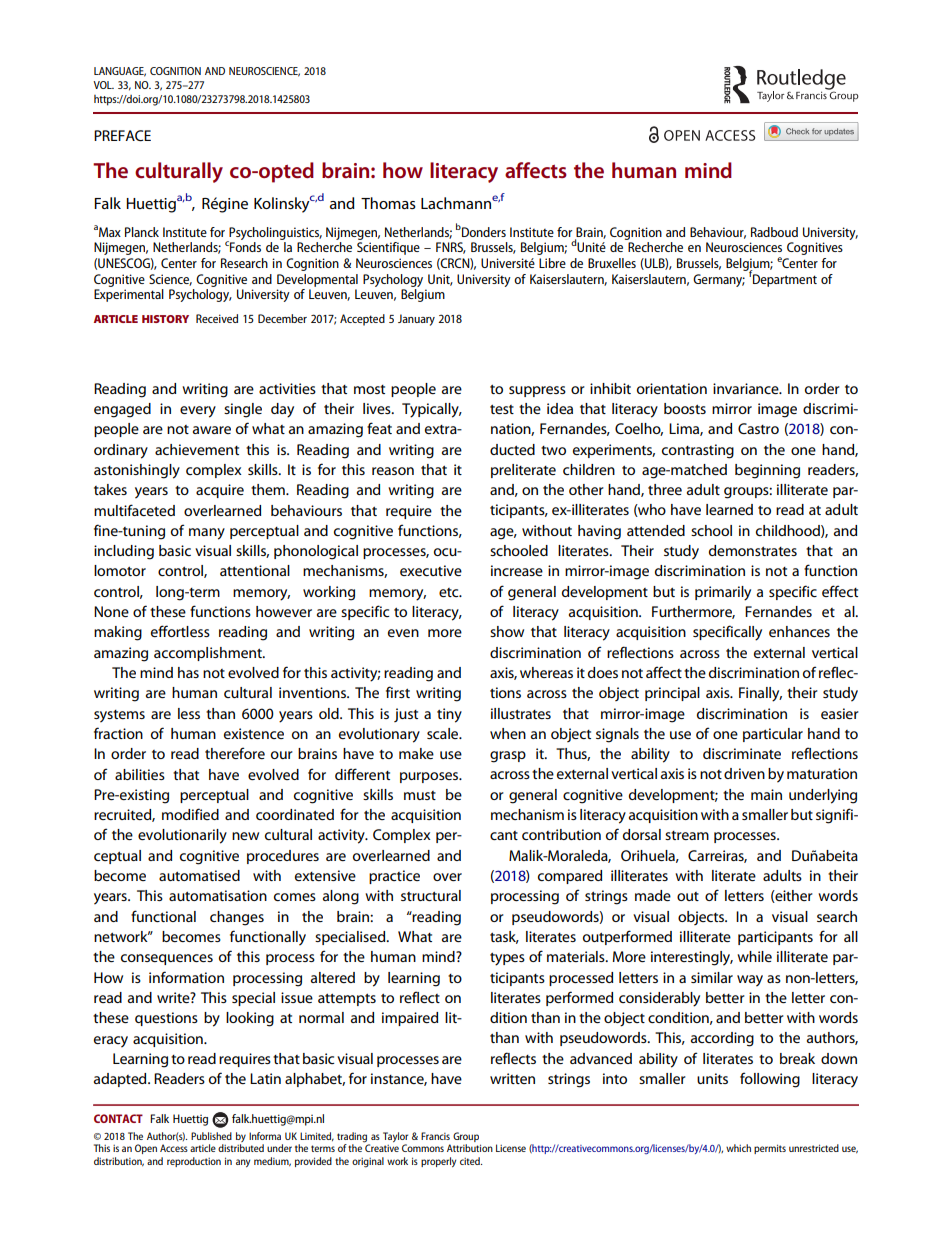 Image resolution: width=952 pixels, height=1240 pixels. I want to click on enhances, so click(799, 631).
